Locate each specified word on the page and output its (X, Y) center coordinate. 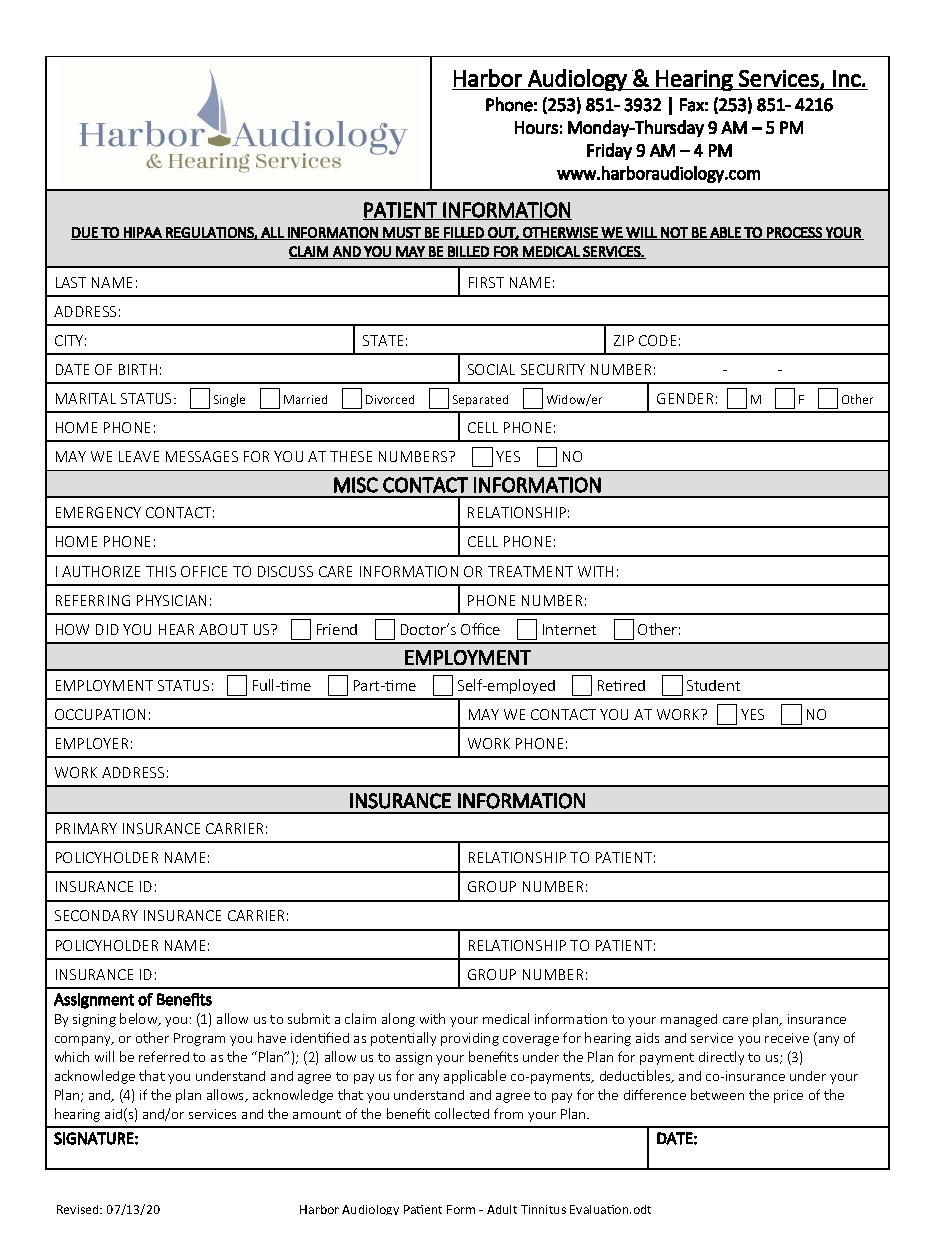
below (140, 1019)
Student (713, 685)
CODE (657, 340)
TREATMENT (530, 571)
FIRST (486, 282)
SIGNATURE (94, 1138)
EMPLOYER (92, 743)
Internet (569, 629)
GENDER (685, 398)
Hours (536, 127)
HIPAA (143, 233)
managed (689, 1020)
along (398, 1020)
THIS (161, 571)
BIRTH (138, 369)
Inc (847, 78)
